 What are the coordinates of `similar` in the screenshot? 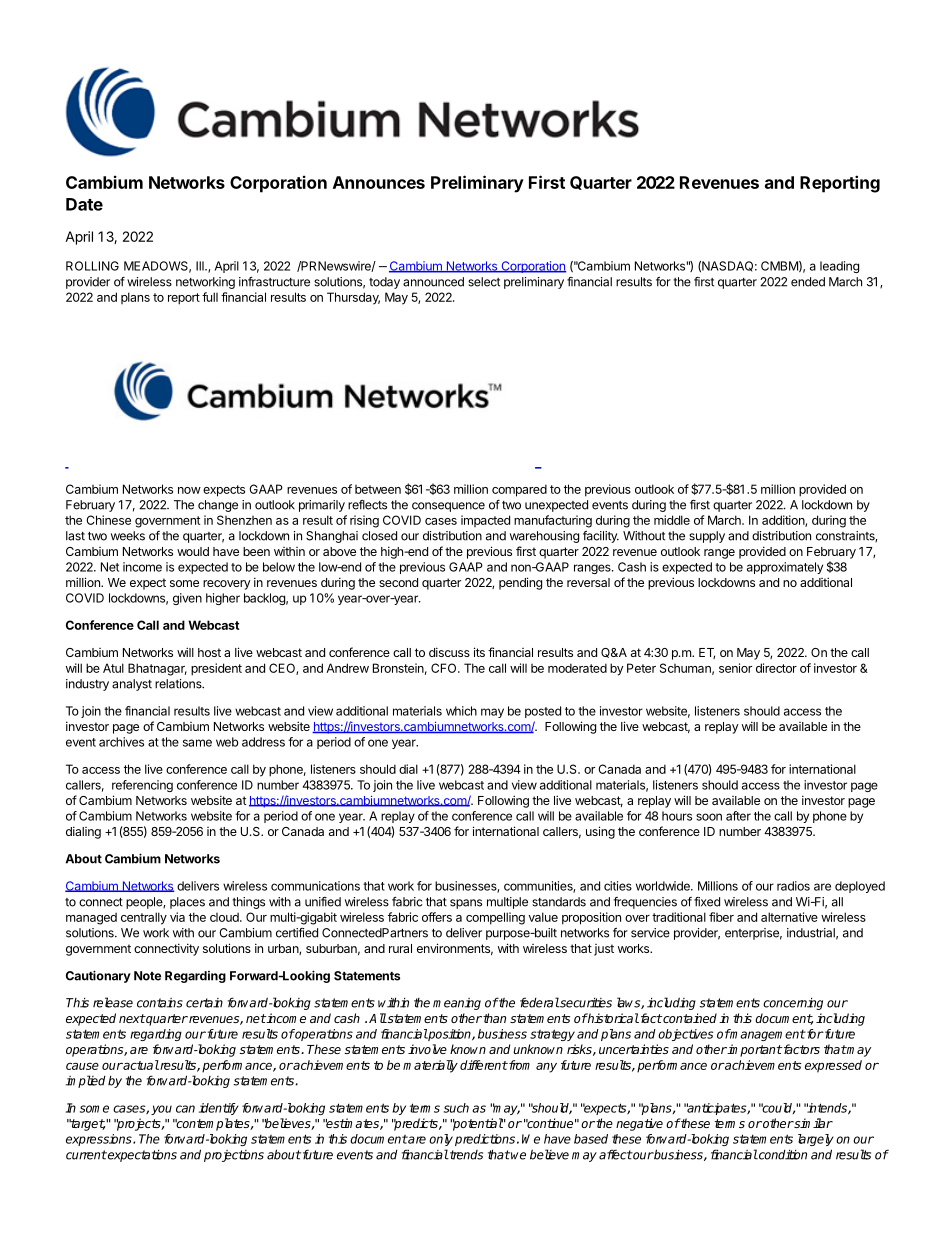 It's located at (813, 1123).
